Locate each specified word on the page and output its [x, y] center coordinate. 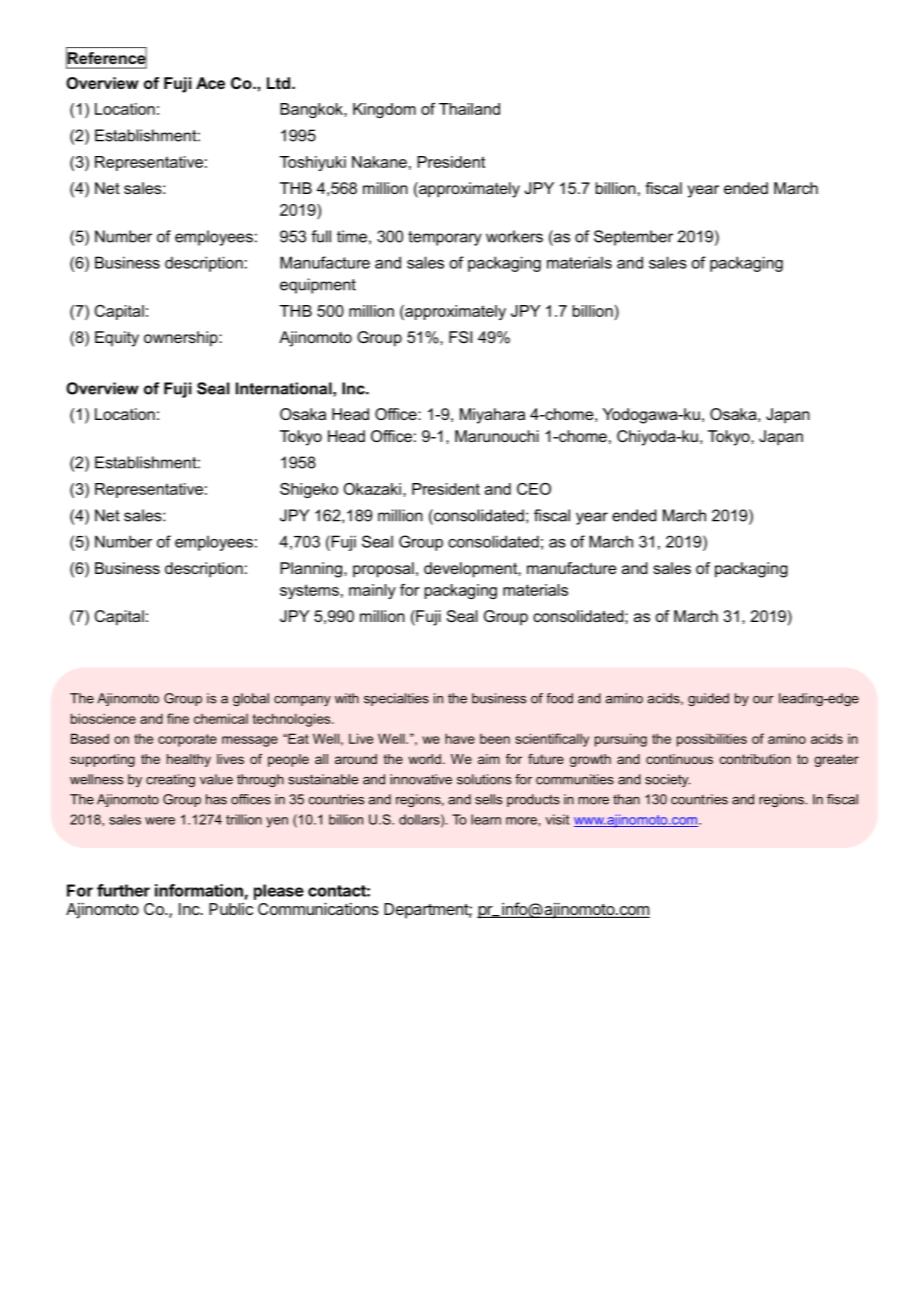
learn [486, 819]
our [763, 700]
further [123, 890]
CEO [534, 489]
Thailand [469, 109]
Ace [210, 83]
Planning [312, 570]
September [633, 238]
